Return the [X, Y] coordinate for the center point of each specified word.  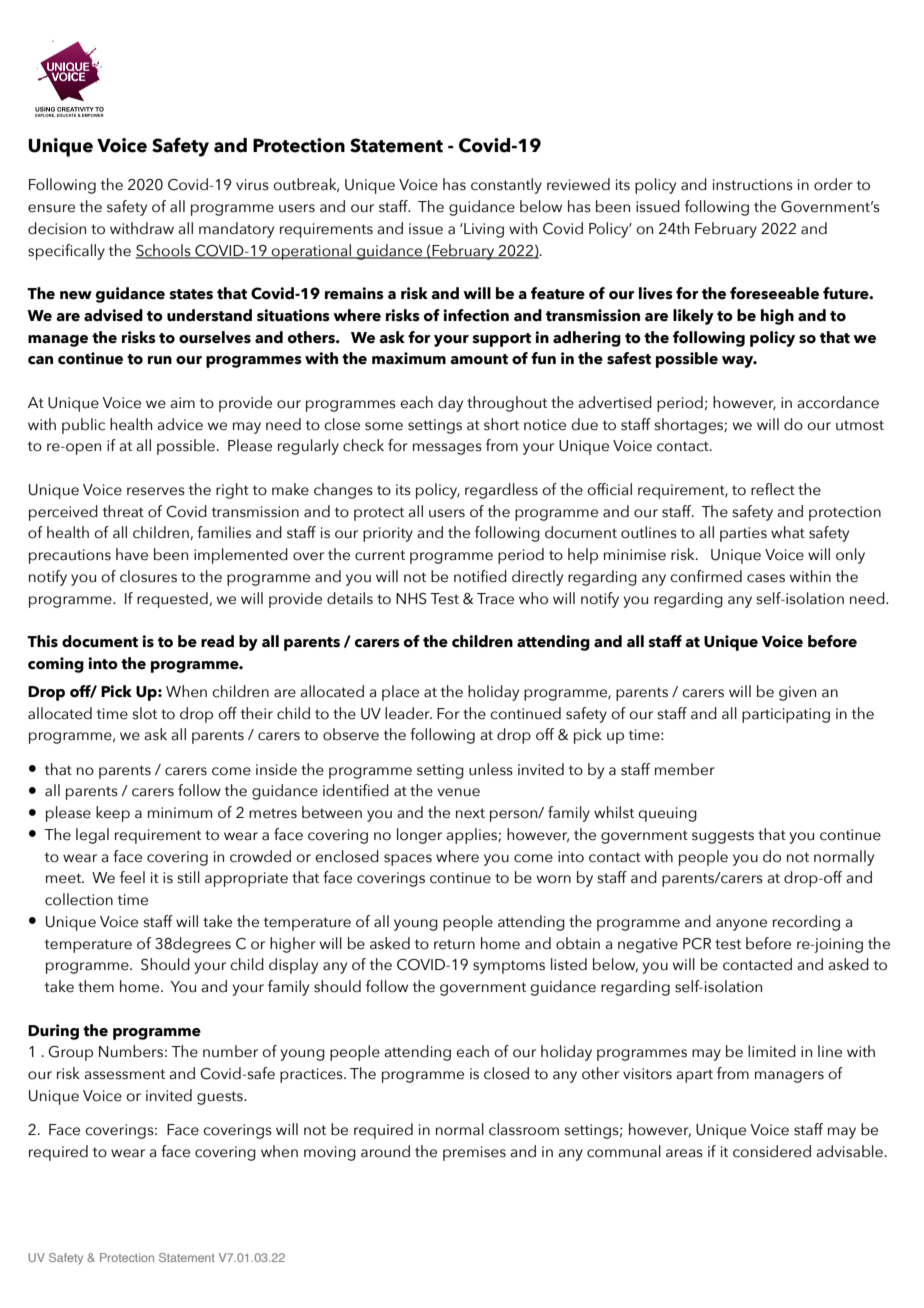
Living [483, 230]
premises [474, 1153]
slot [145, 713]
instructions [753, 185]
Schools [164, 251]
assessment [124, 1074]
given [797, 693]
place [400, 693]
